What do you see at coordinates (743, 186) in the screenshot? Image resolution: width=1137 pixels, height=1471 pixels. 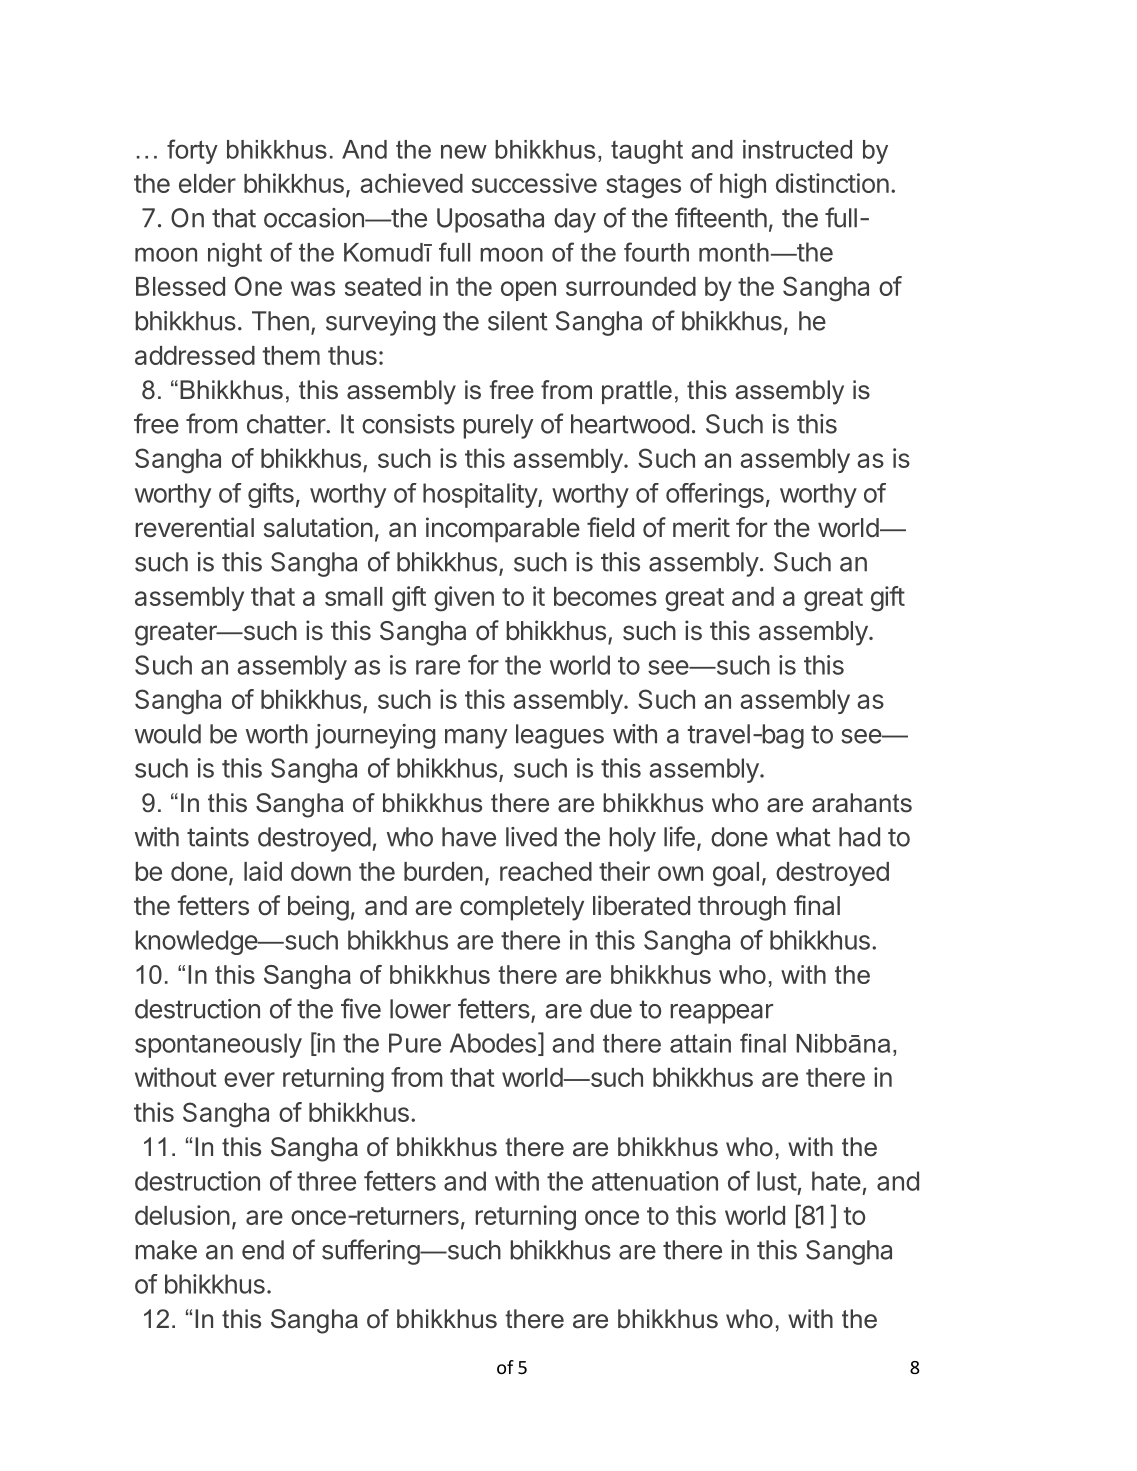 I see `high` at bounding box center [743, 186].
